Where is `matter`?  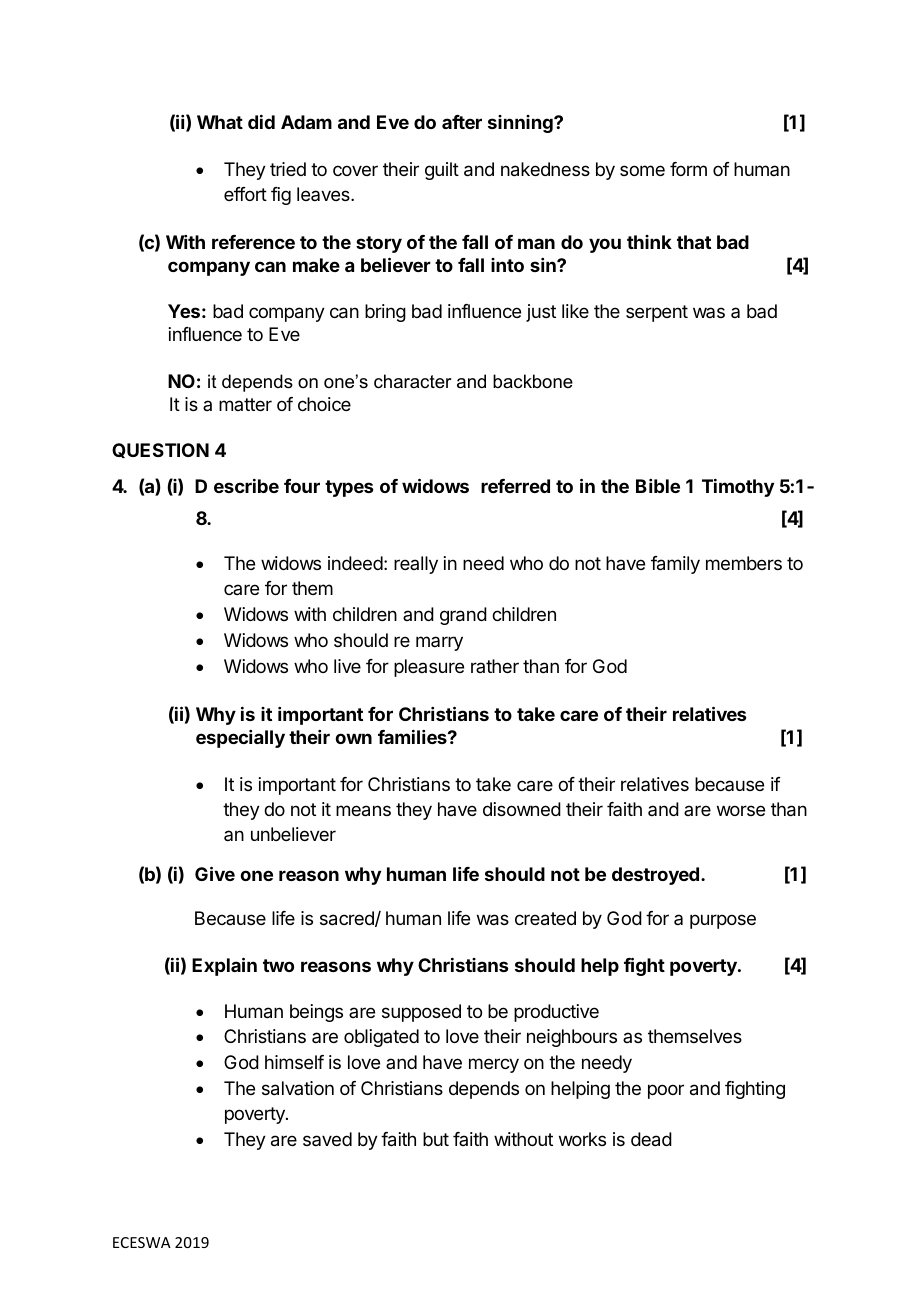 matter is located at coordinates (245, 404).
